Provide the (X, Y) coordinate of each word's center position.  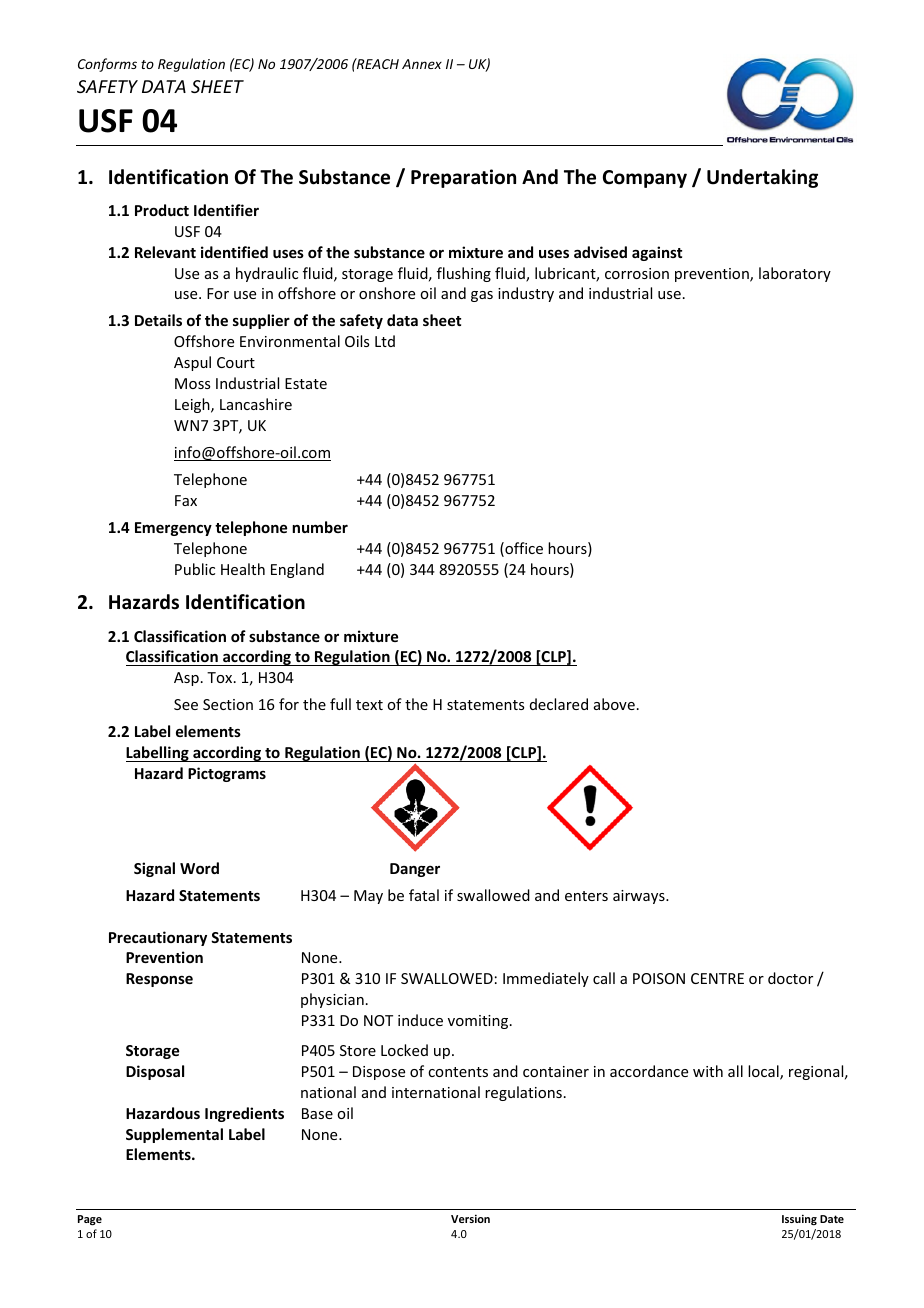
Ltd (385, 341)
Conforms (107, 65)
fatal (424, 895)
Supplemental (174, 1135)
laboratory (795, 274)
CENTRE (717, 978)
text (369, 705)
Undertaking (762, 178)
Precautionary (158, 938)
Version (470, 1218)
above (614, 704)
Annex (422, 64)
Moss (192, 383)
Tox (221, 677)
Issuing (799, 1219)
